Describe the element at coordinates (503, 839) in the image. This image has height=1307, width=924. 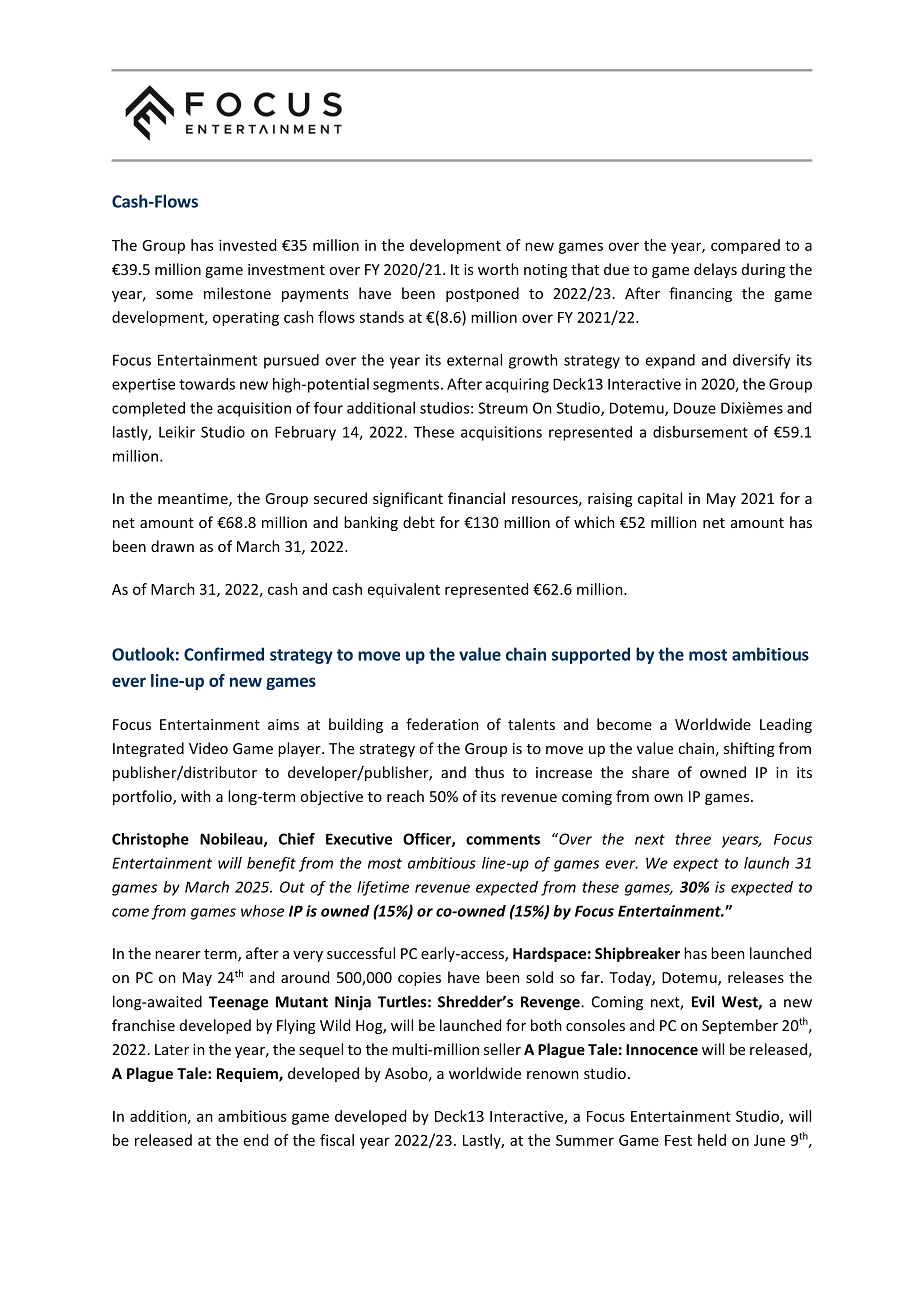
I see `comments` at that location.
